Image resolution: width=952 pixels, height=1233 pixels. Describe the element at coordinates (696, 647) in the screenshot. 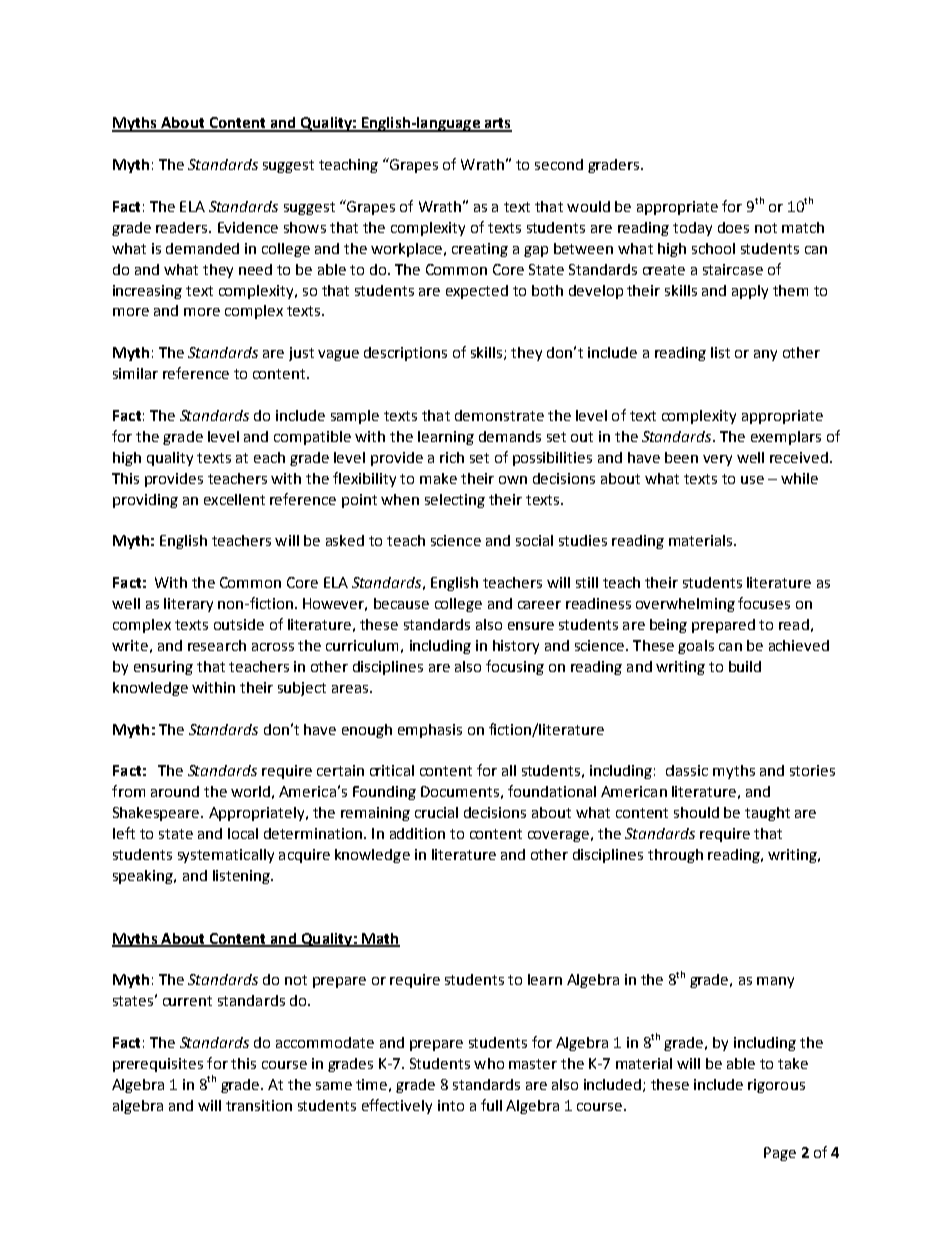

I see `goals` at that location.
